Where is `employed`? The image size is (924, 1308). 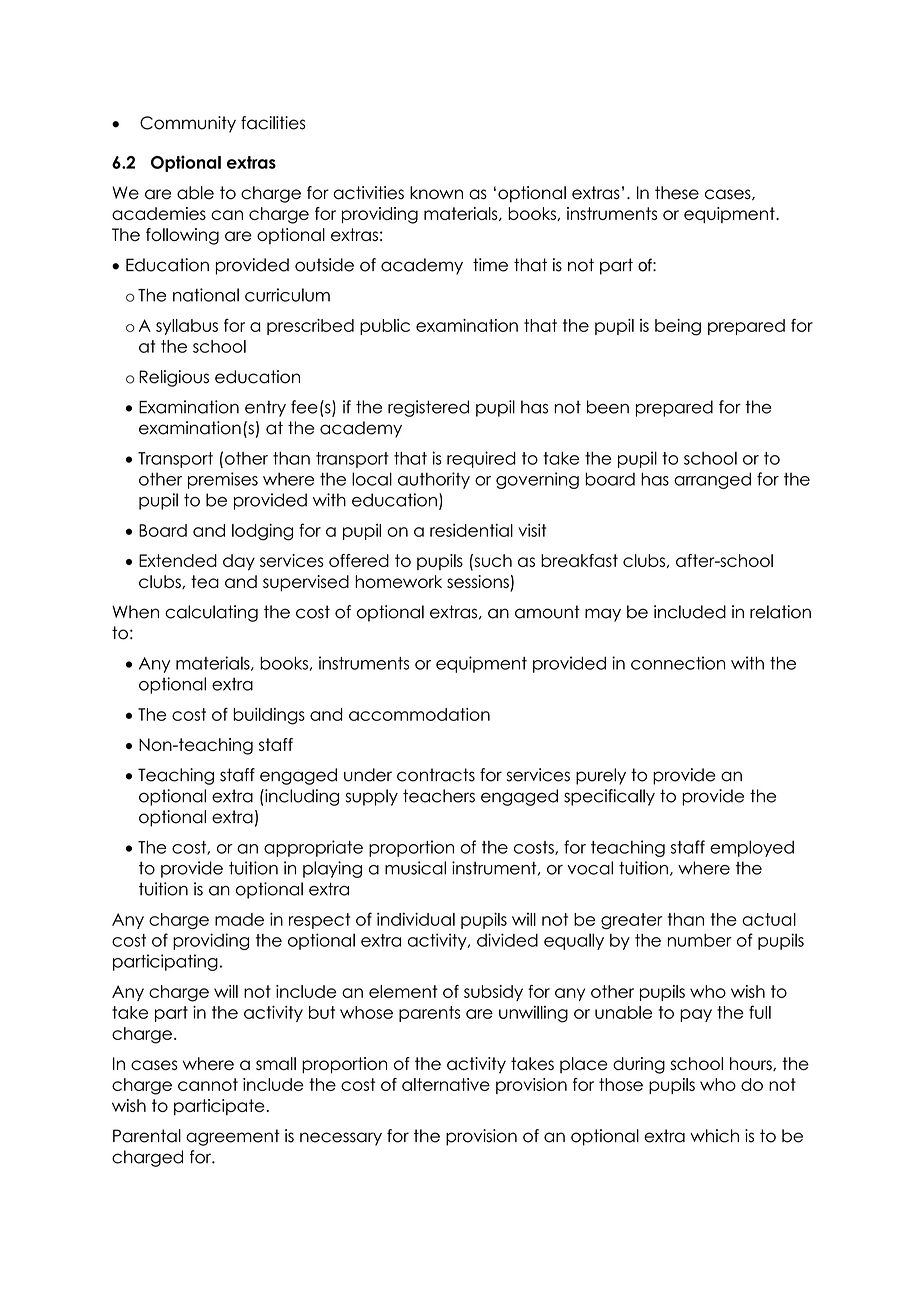
employed is located at coordinates (752, 848).
